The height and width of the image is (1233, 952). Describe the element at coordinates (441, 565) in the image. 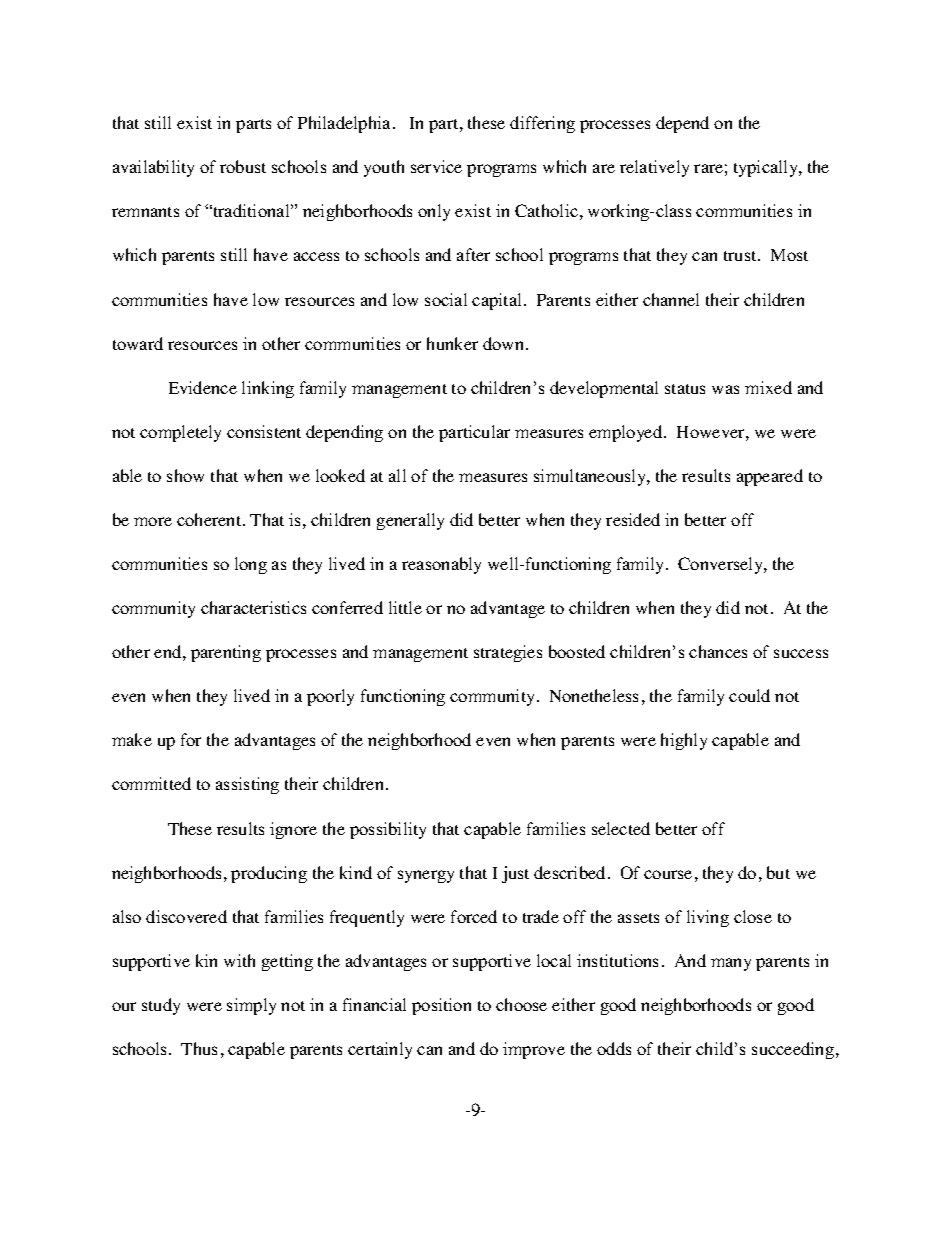

I see `reasonably` at that location.
